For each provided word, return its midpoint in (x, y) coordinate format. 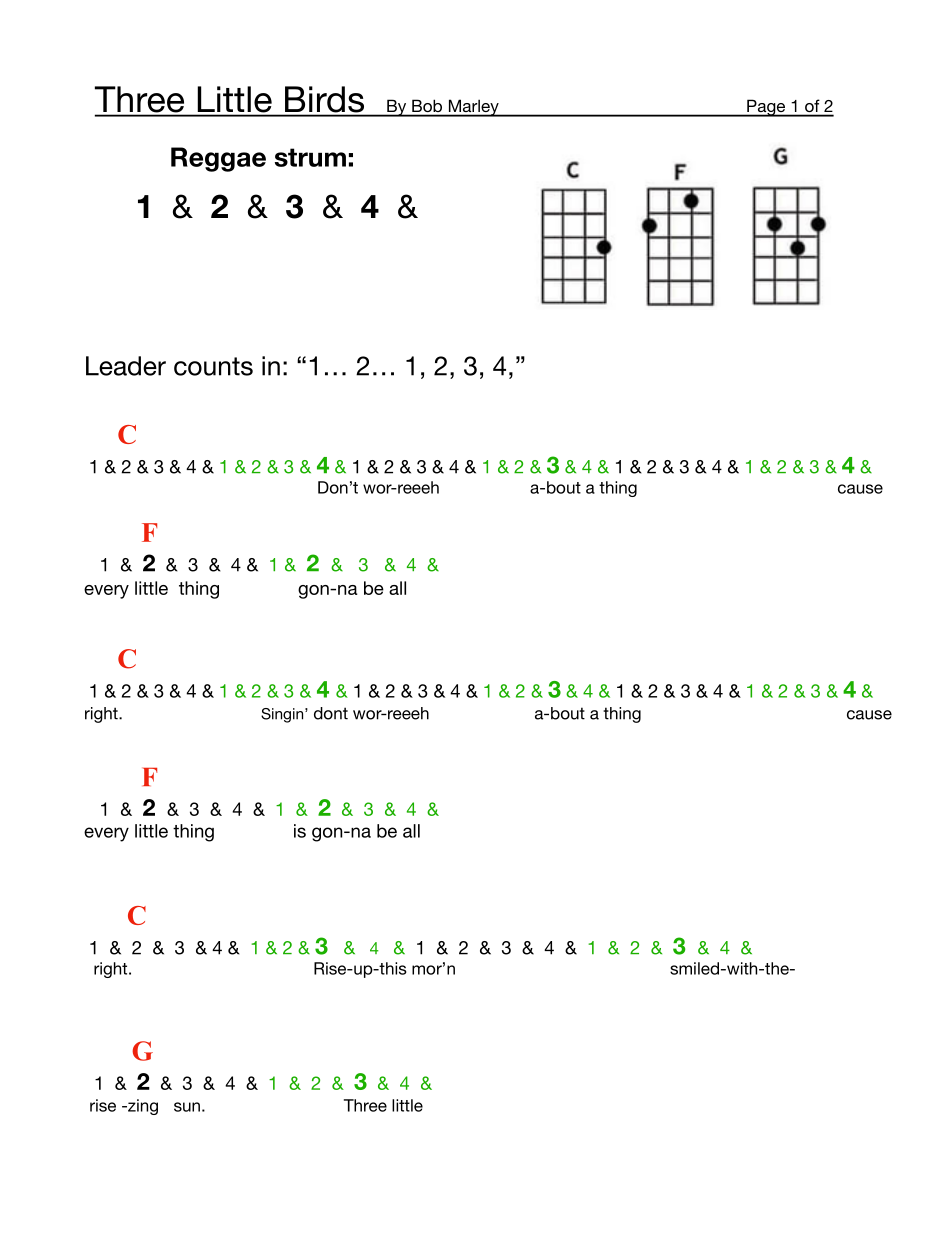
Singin (283, 715)
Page (766, 108)
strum (310, 157)
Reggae (218, 159)
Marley (473, 108)
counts (213, 366)
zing (142, 1107)
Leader (126, 366)
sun (187, 1107)
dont (331, 713)
